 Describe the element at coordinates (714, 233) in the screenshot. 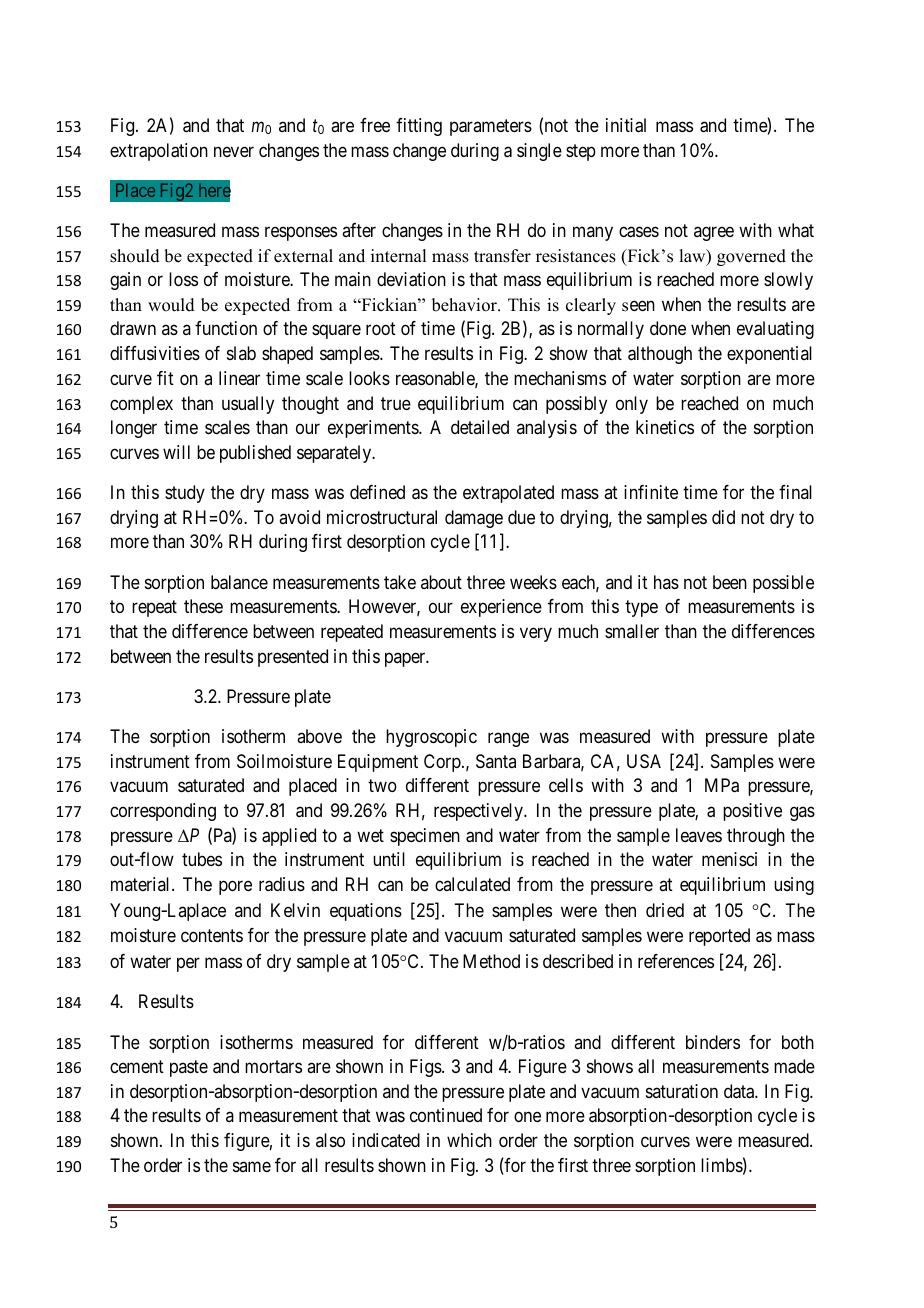

I see `agree` at that location.
